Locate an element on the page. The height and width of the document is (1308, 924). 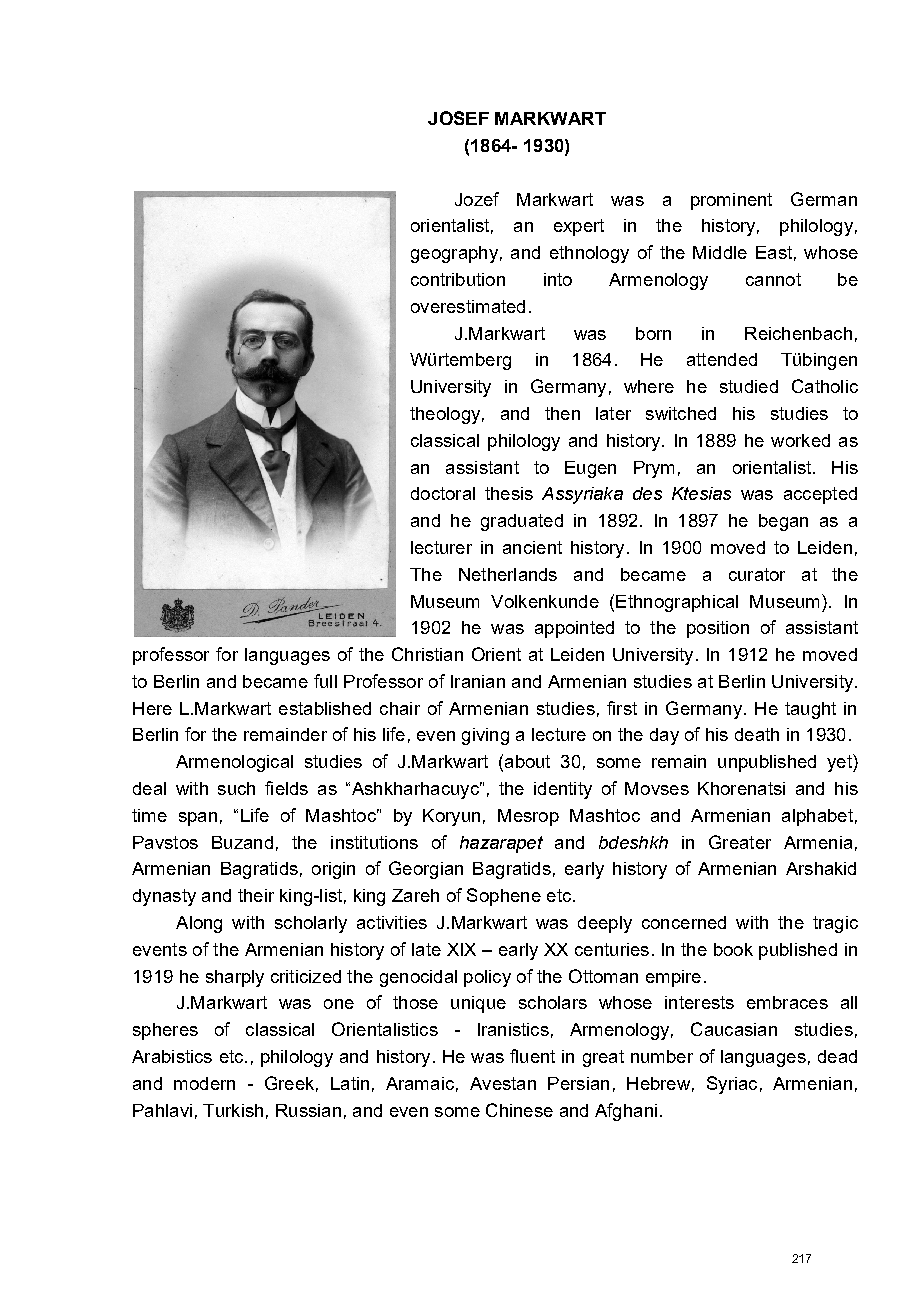
such is located at coordinates (236, 788).
